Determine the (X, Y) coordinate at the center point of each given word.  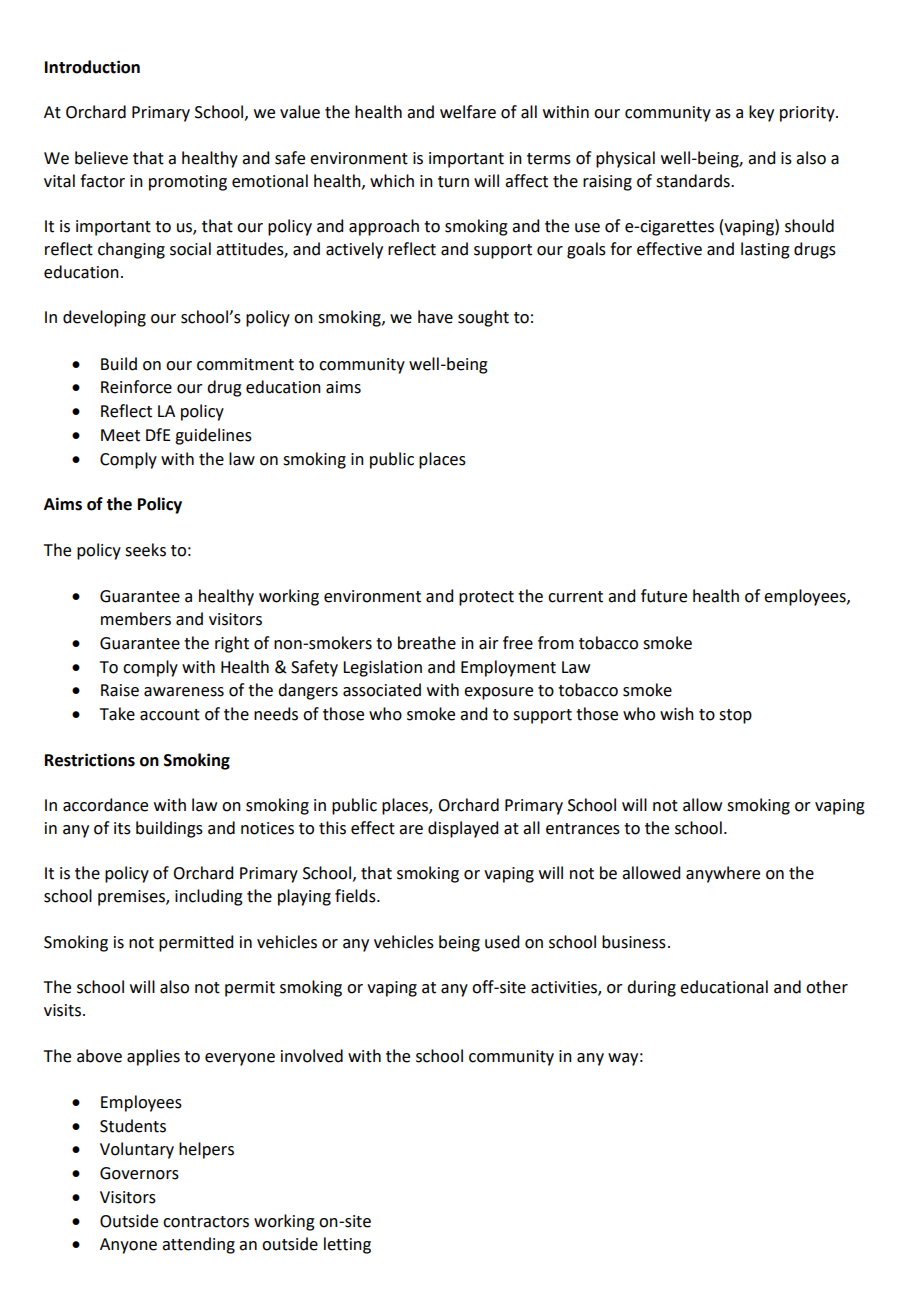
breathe (427, 643)
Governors (139, 1173)
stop (735, 716)
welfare (468, 112)
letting (347, 1245)
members (136, 619)
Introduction (92, 67)
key (761, 113)
